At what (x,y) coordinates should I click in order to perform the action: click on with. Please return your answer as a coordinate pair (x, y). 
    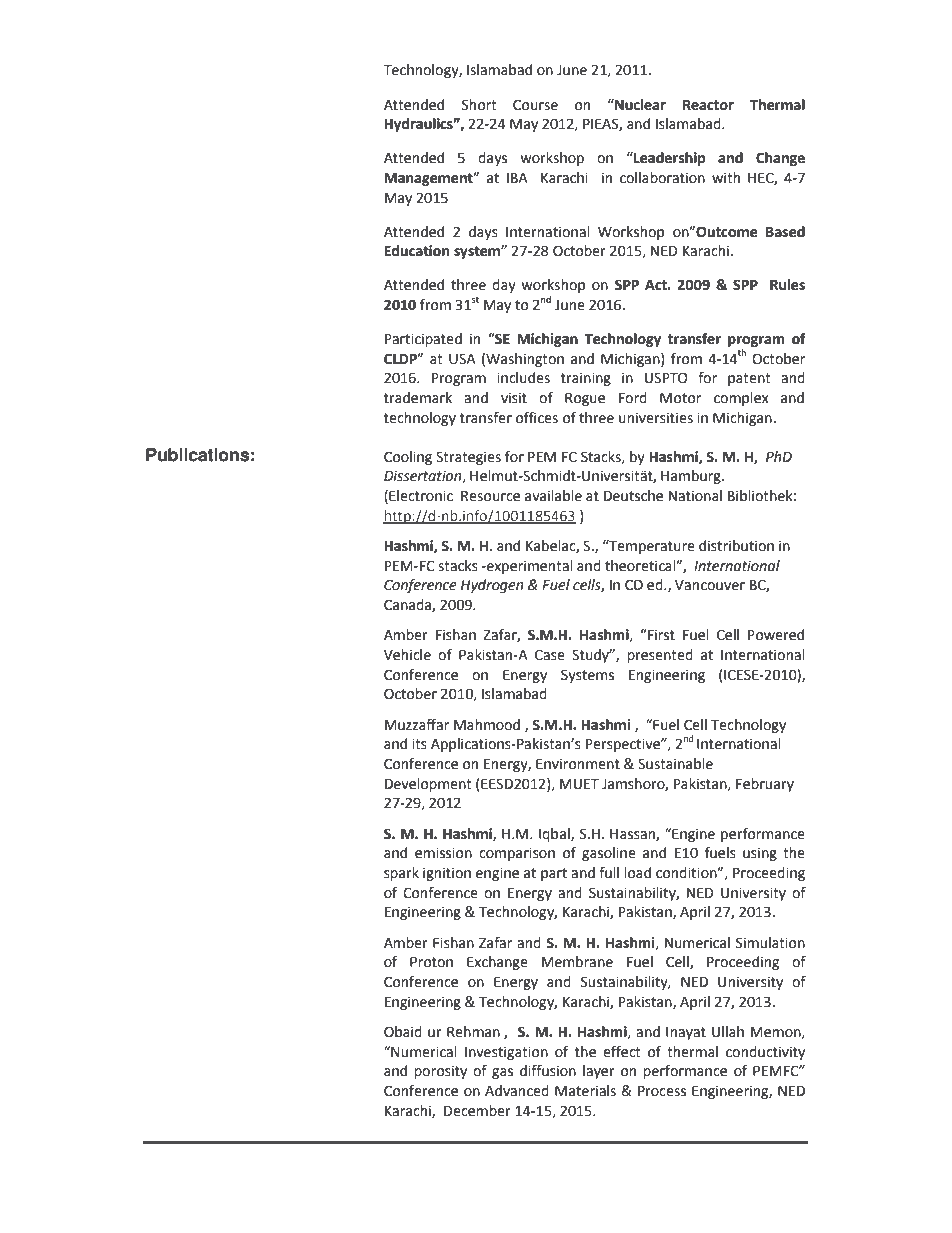
    Looking at the image, I should click on (726, 178).
